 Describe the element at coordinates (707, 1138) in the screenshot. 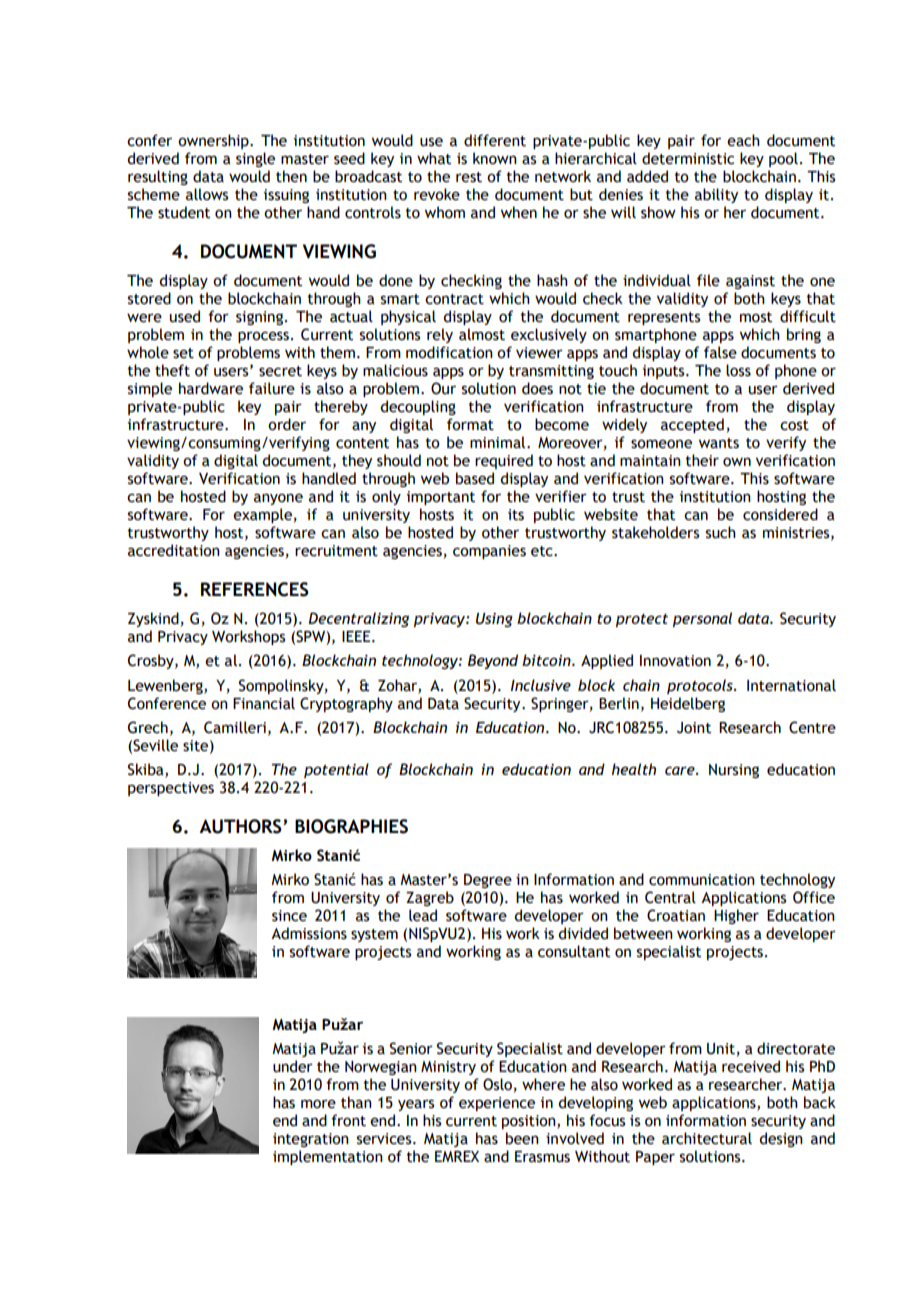

I see `architectural` at that location.
